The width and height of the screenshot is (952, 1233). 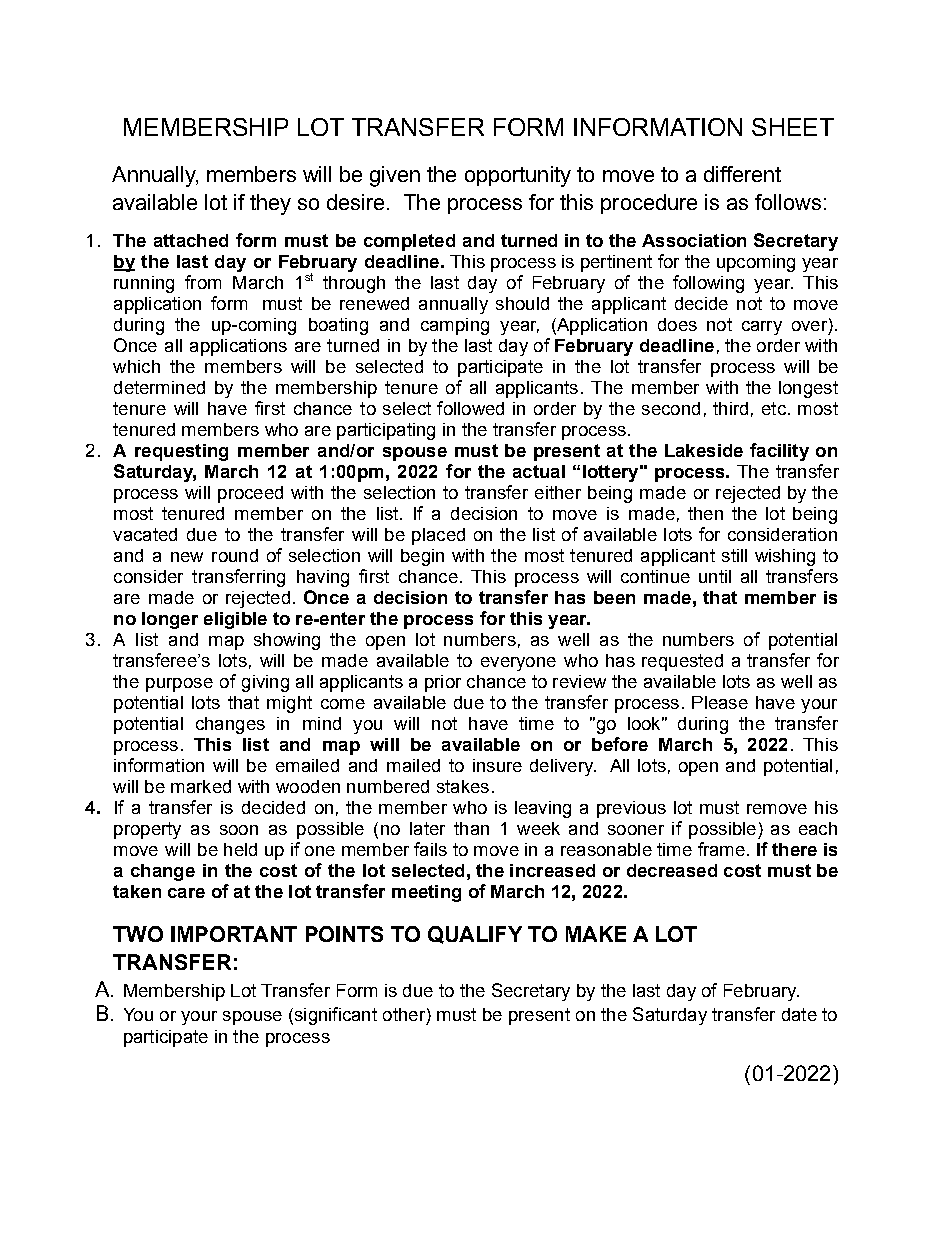 I want to click on camping, so click(x=455, y=326).
